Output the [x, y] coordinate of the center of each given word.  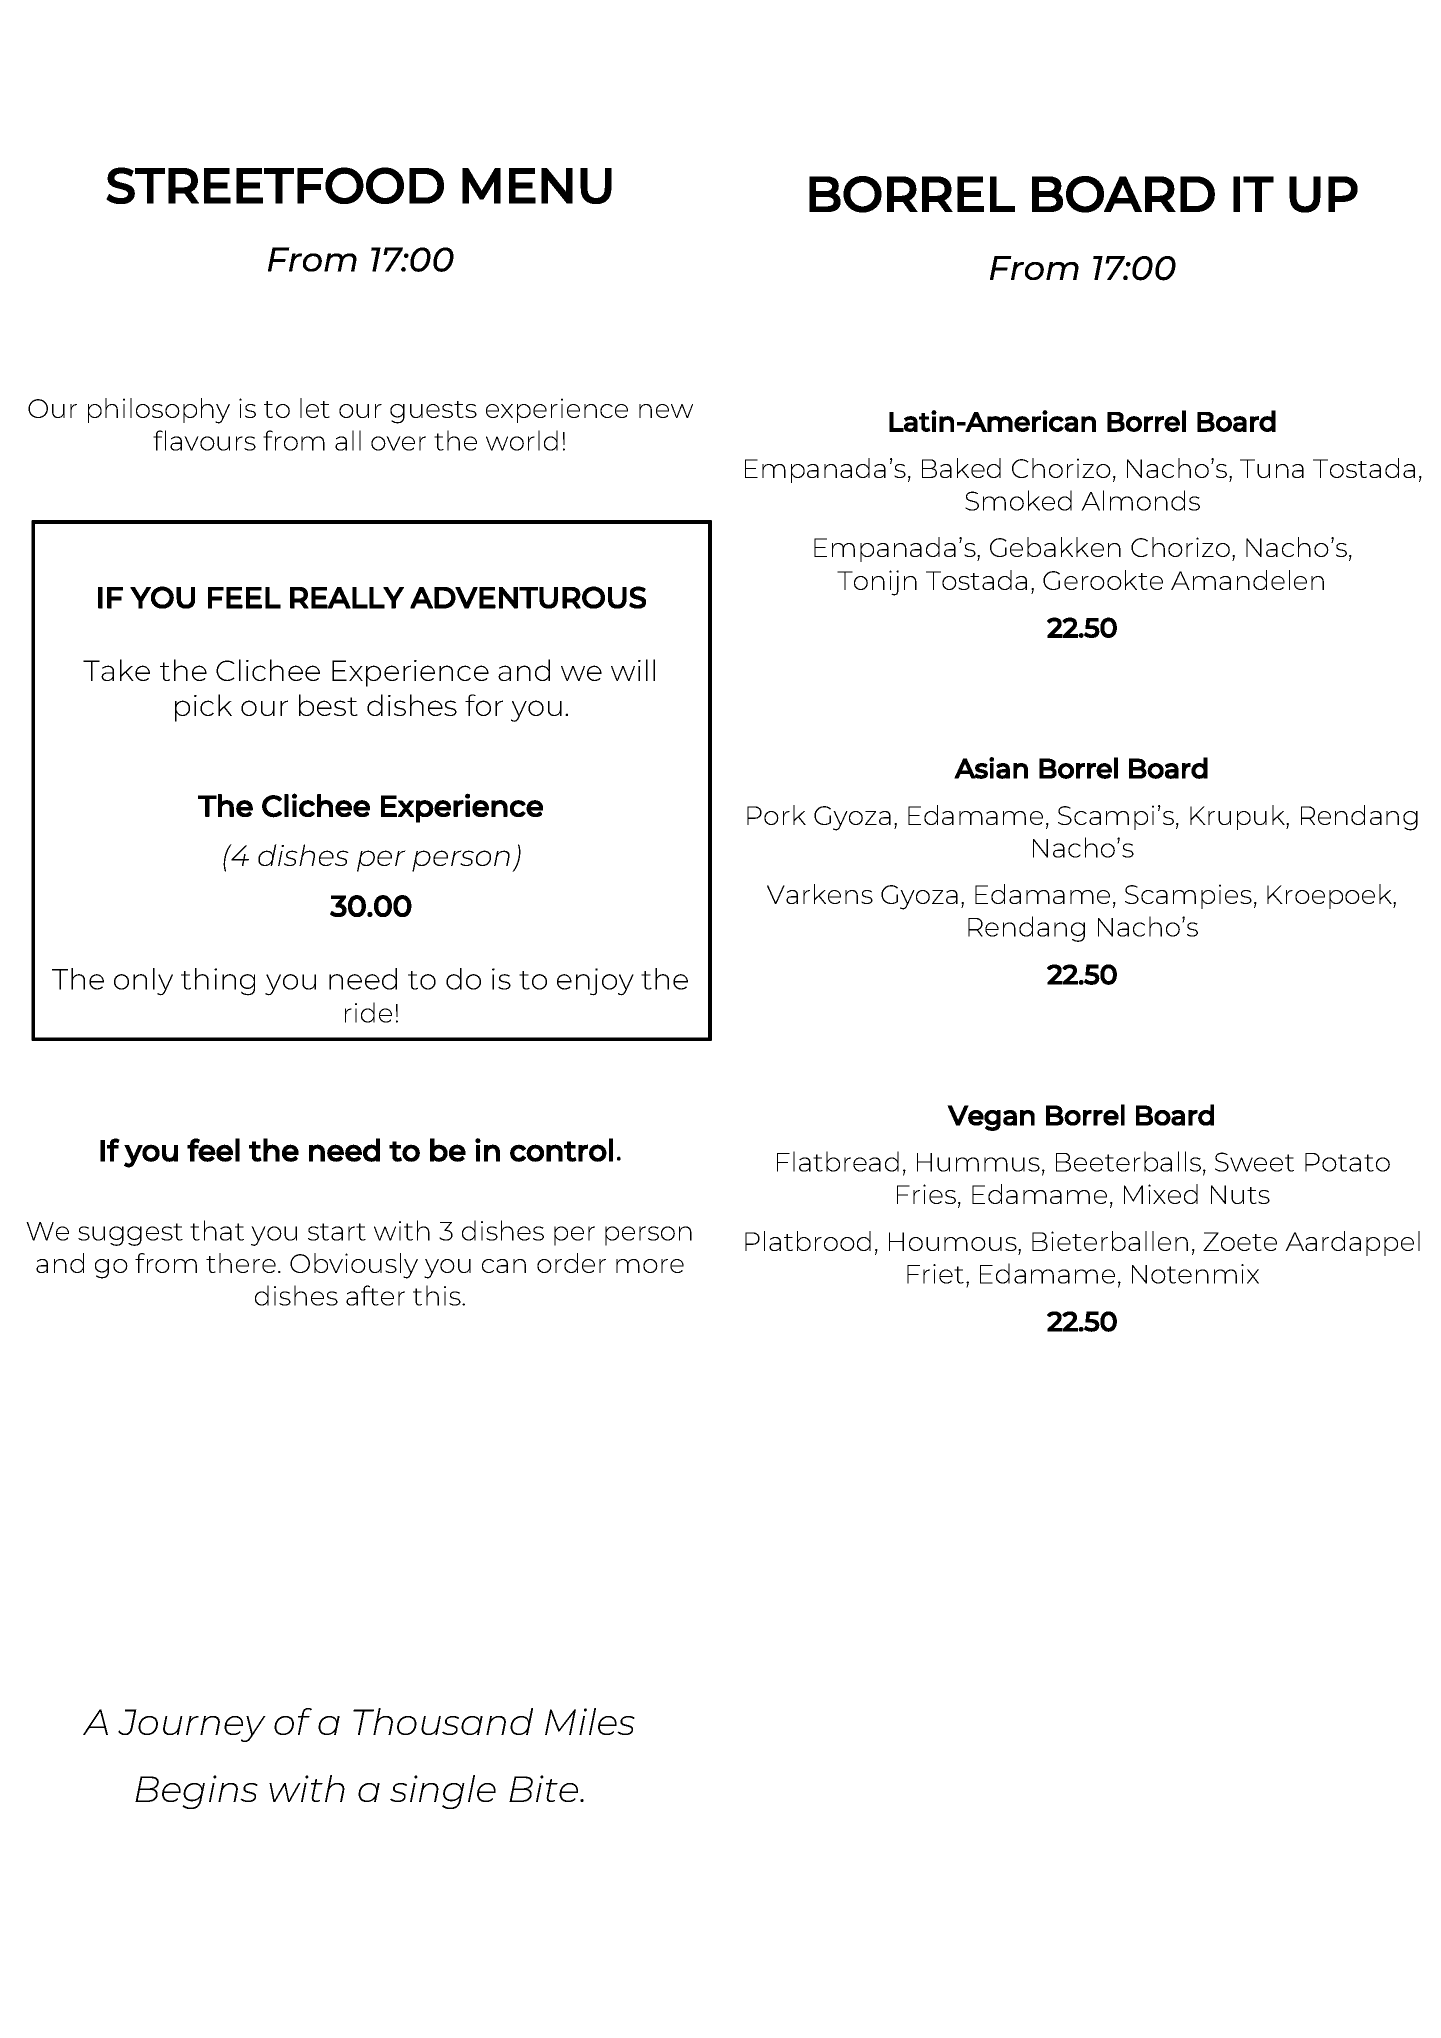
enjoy [595, 982]
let [315, 408]
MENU [537, 186]
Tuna [1272, 468]
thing [218, 982]
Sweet [1254, 1162]
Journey [192, 1725]
